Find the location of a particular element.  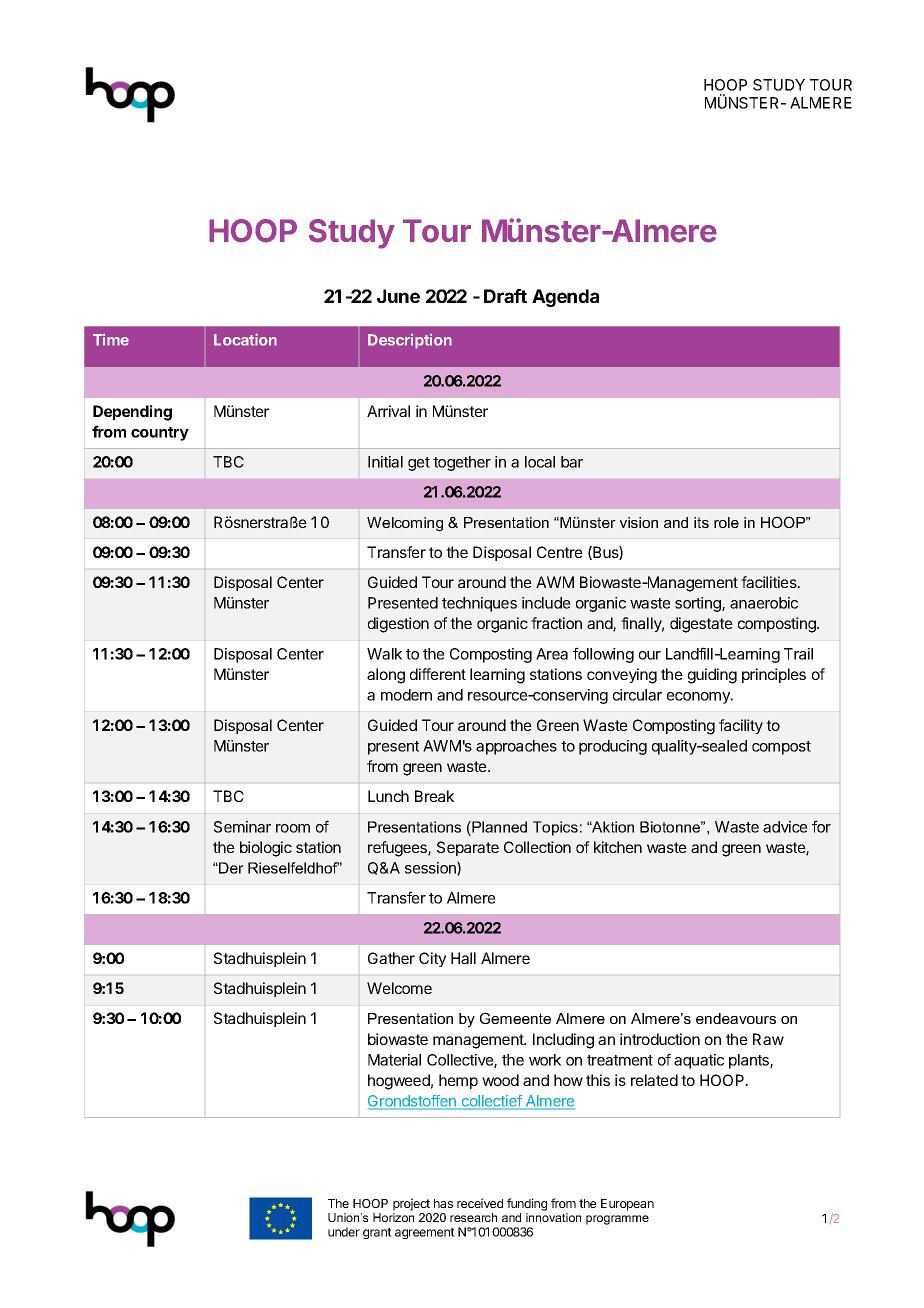

Agenda is located at coordinates (565, 298).
